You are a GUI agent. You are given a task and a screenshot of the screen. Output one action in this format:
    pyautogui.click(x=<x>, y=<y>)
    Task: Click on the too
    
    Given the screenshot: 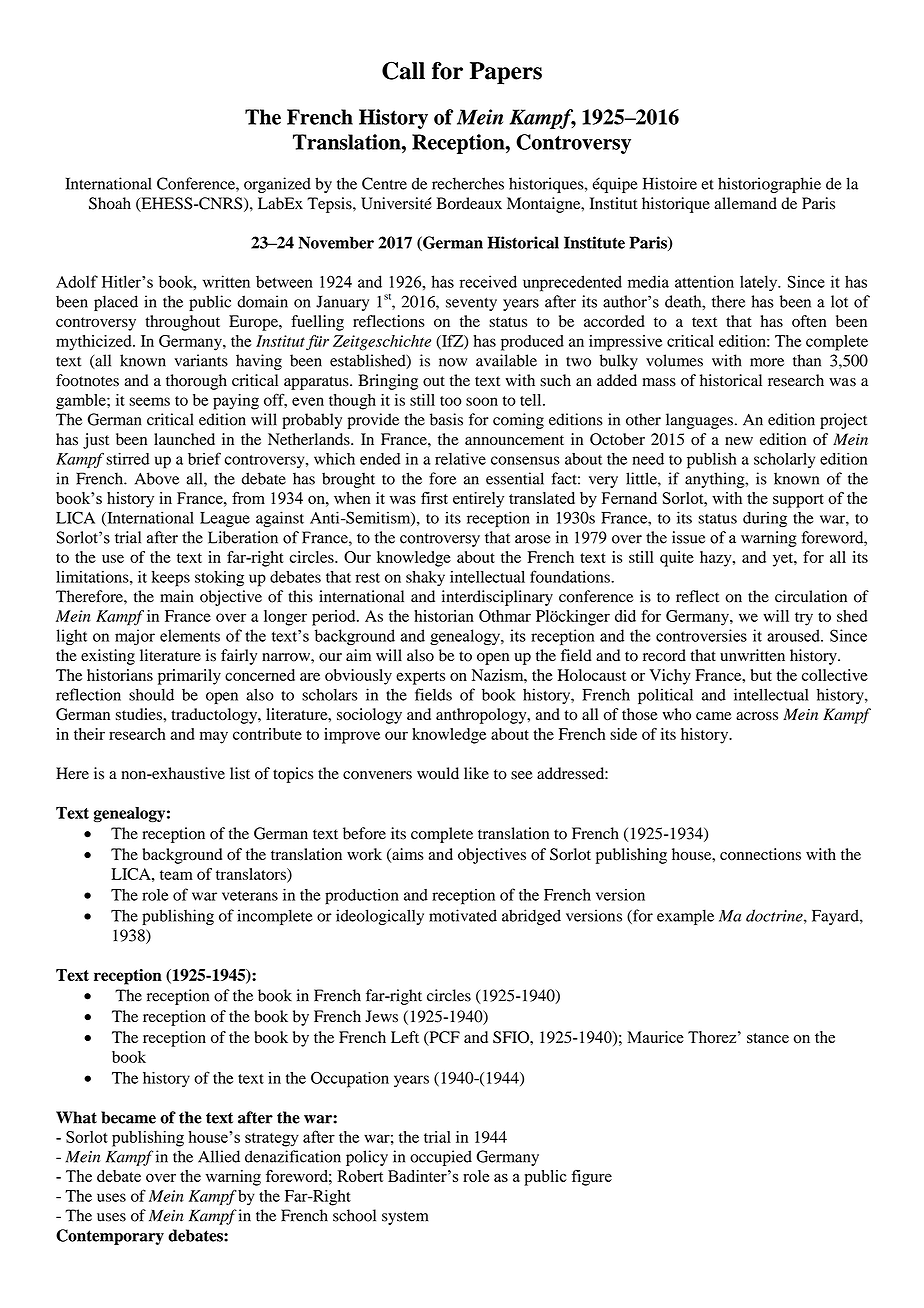 What is the action you would take?
    pyautogui.click(x=451, y=401)
